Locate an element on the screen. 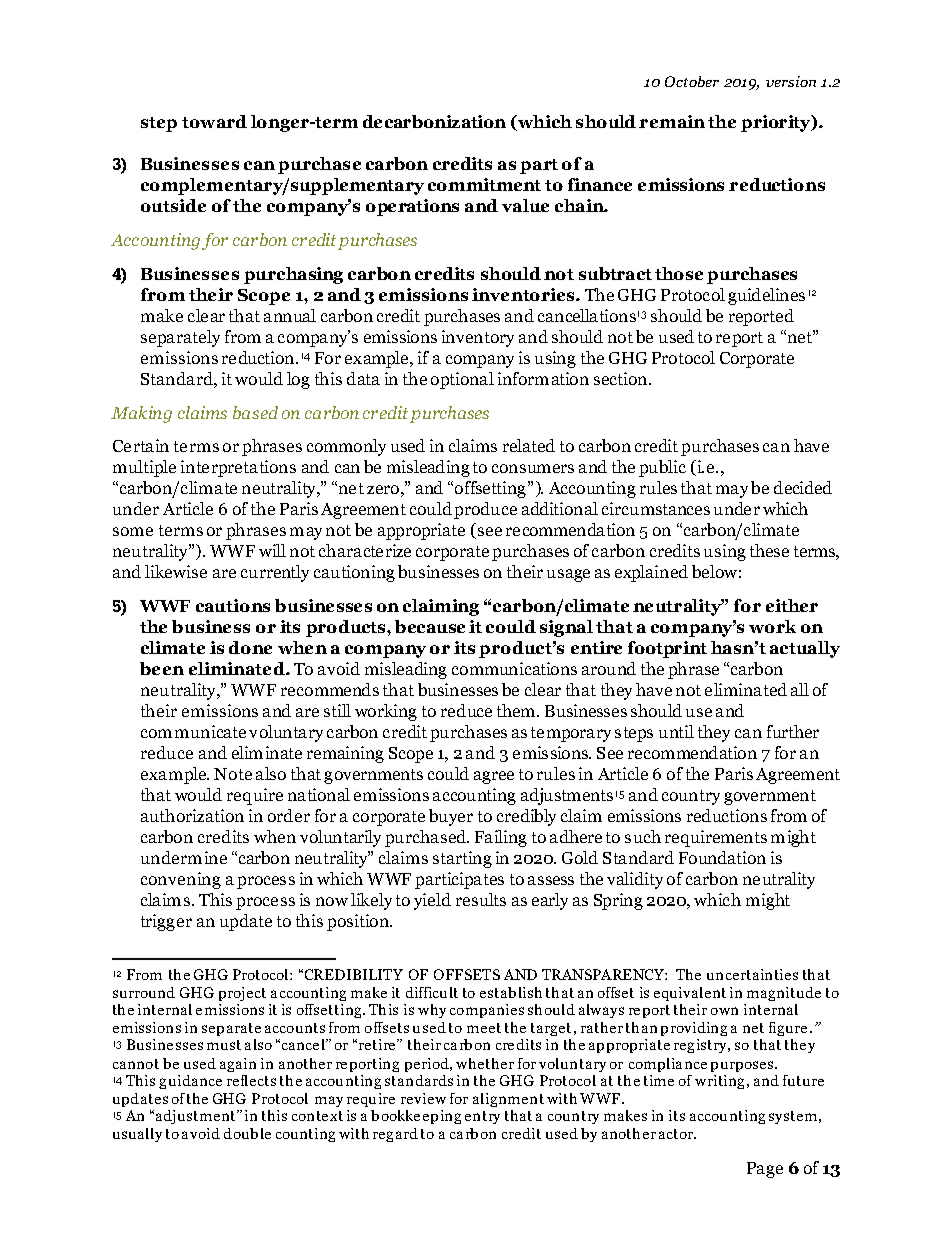  toward is located at coordinates (214, 121).
